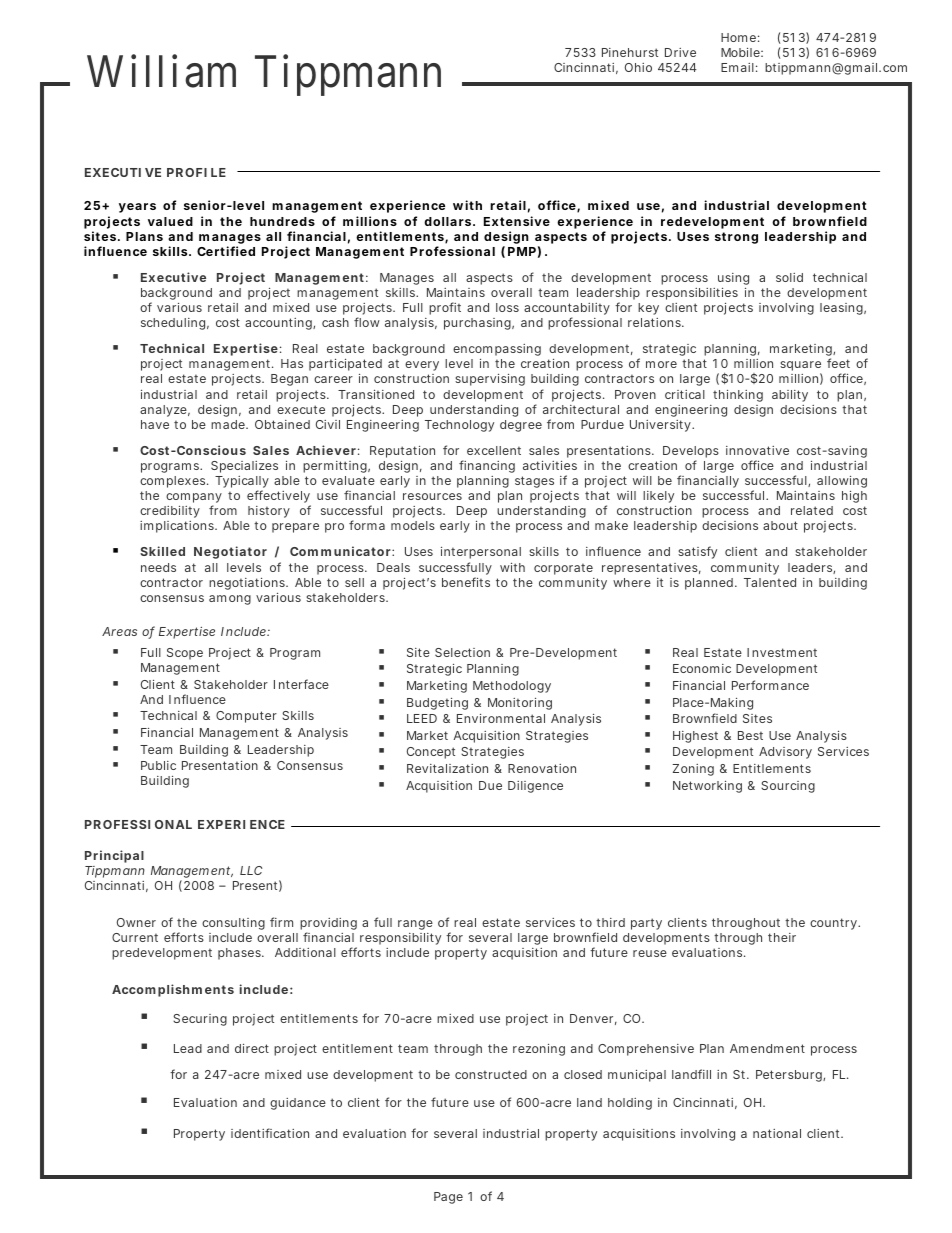  What do you see at coordinates (415, 925) in the document?
I see `range` at bounding box center [415, 925].
